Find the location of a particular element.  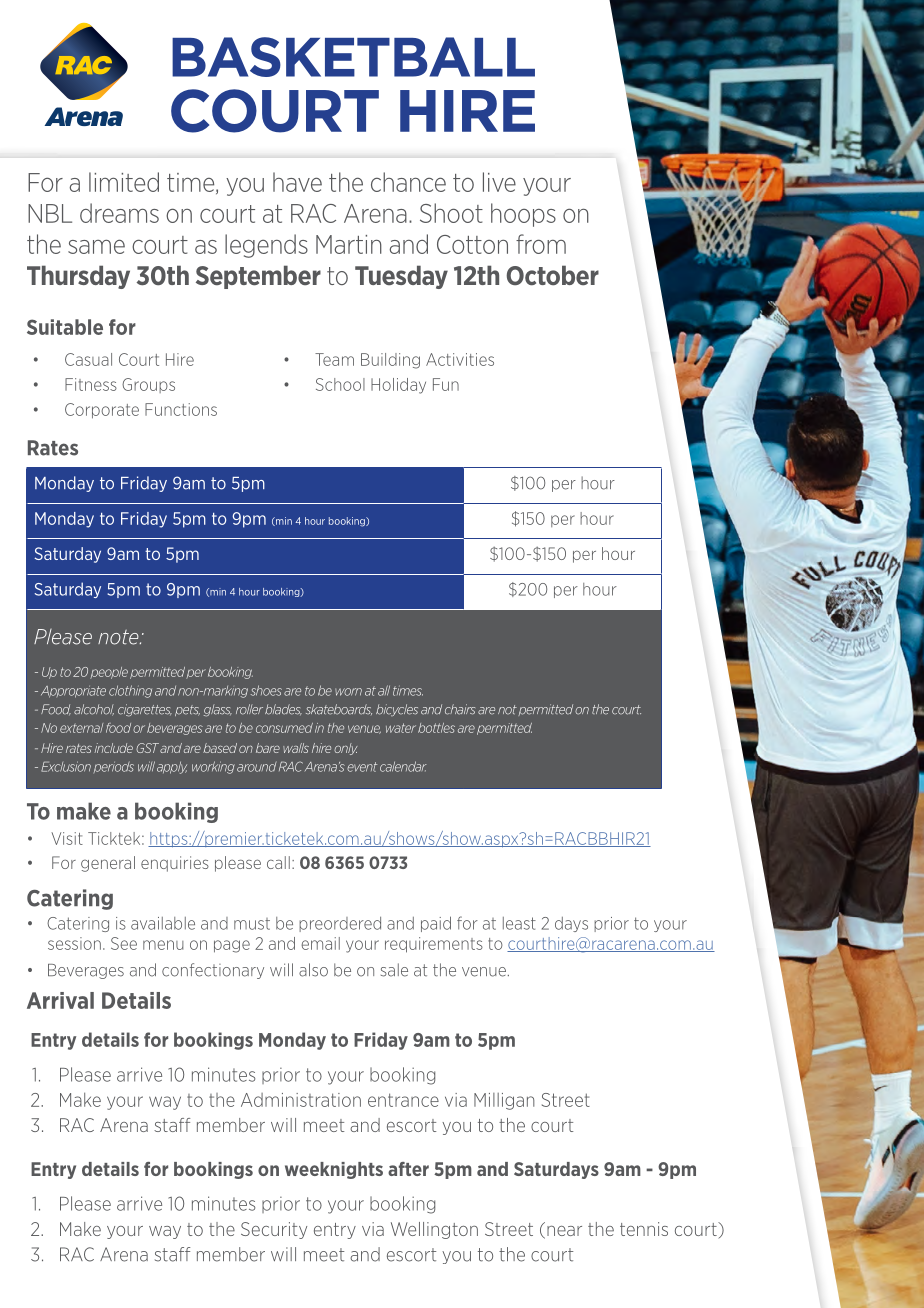

general is located at coordinates (108, 864).
